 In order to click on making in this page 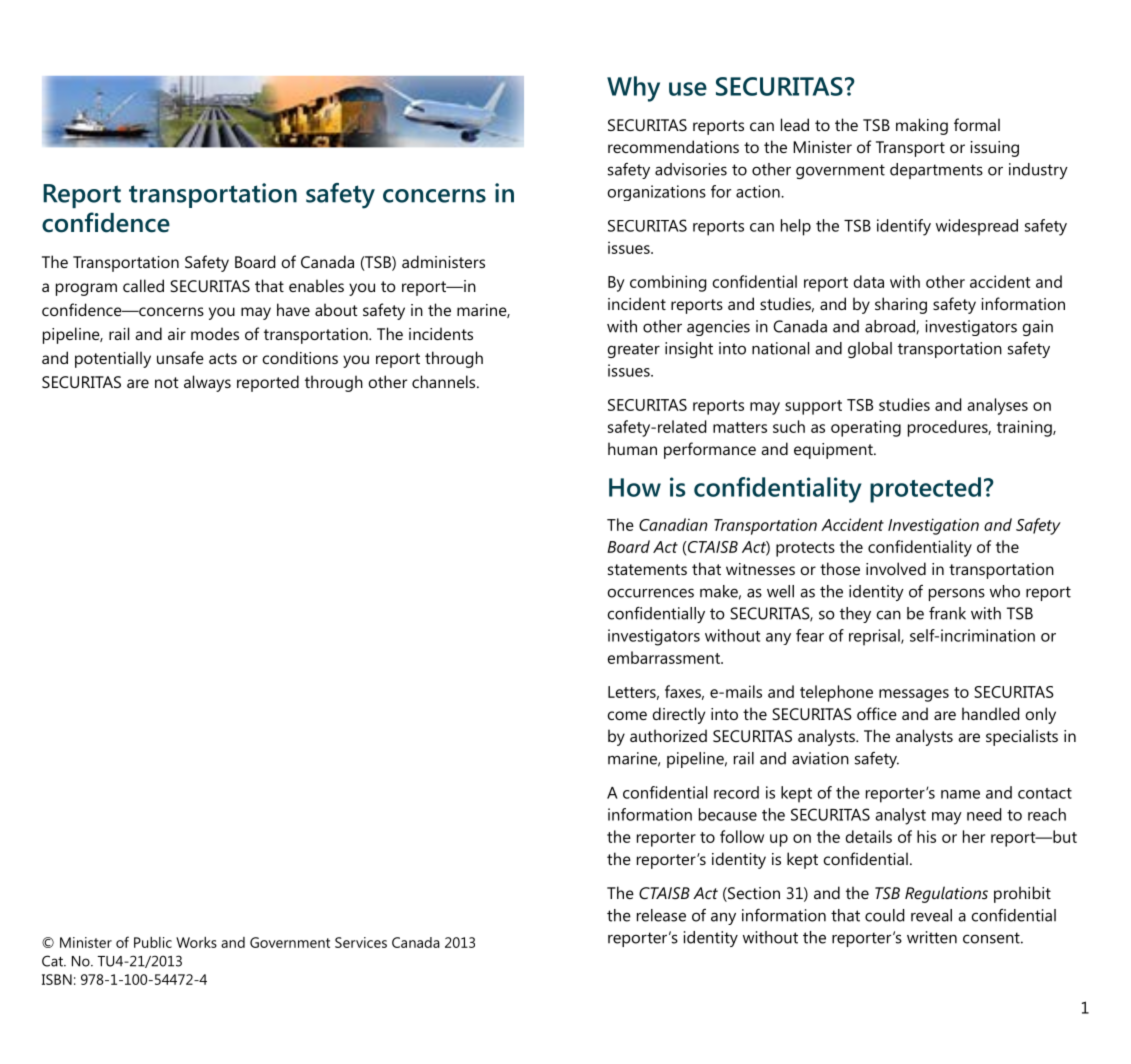, I will do `click(922, 126)`.
